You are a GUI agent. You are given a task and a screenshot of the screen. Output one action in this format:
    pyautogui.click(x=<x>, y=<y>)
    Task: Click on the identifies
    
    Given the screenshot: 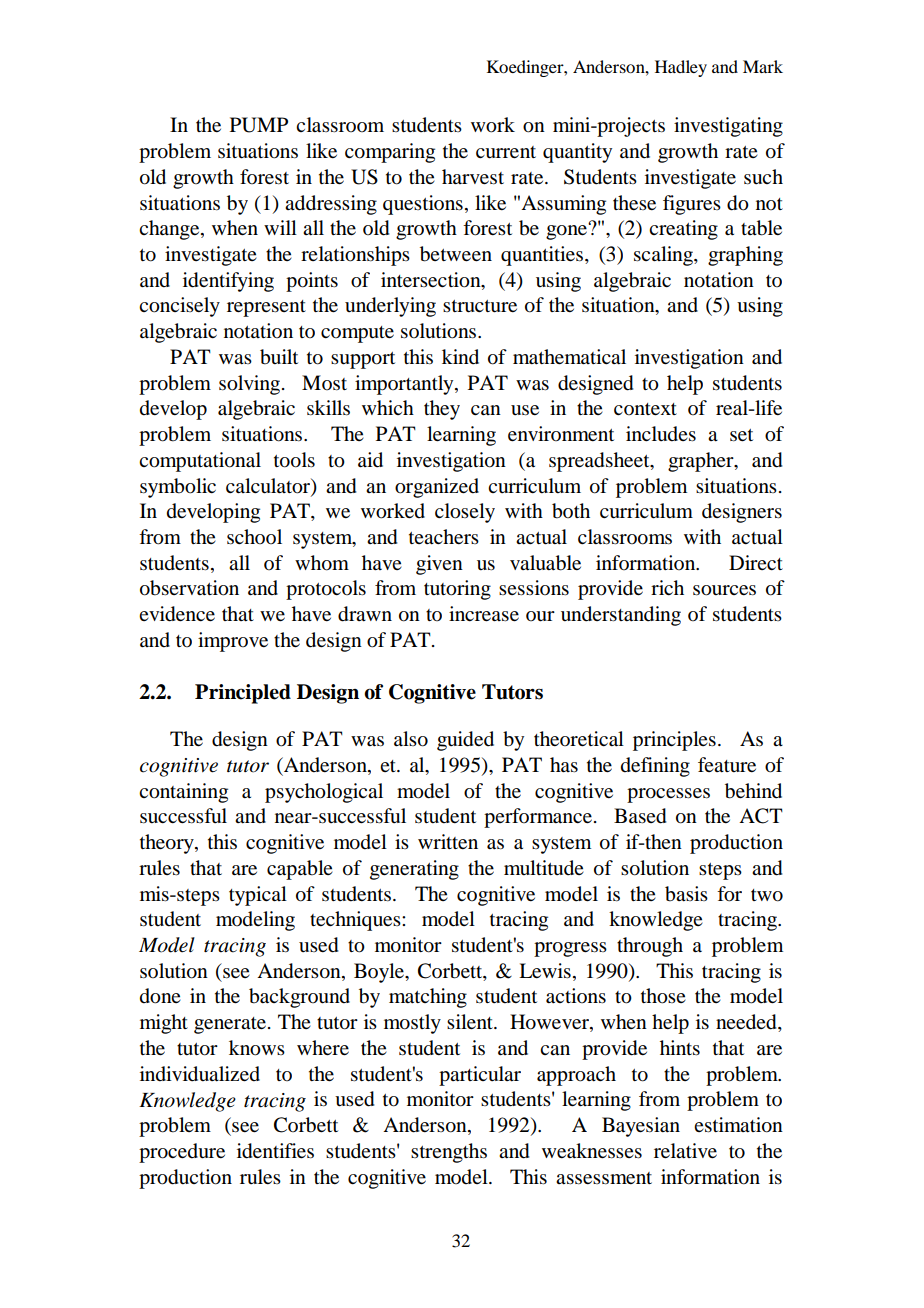 What is the action you would take?
    pyautogui.click(x=275, y=1151)
